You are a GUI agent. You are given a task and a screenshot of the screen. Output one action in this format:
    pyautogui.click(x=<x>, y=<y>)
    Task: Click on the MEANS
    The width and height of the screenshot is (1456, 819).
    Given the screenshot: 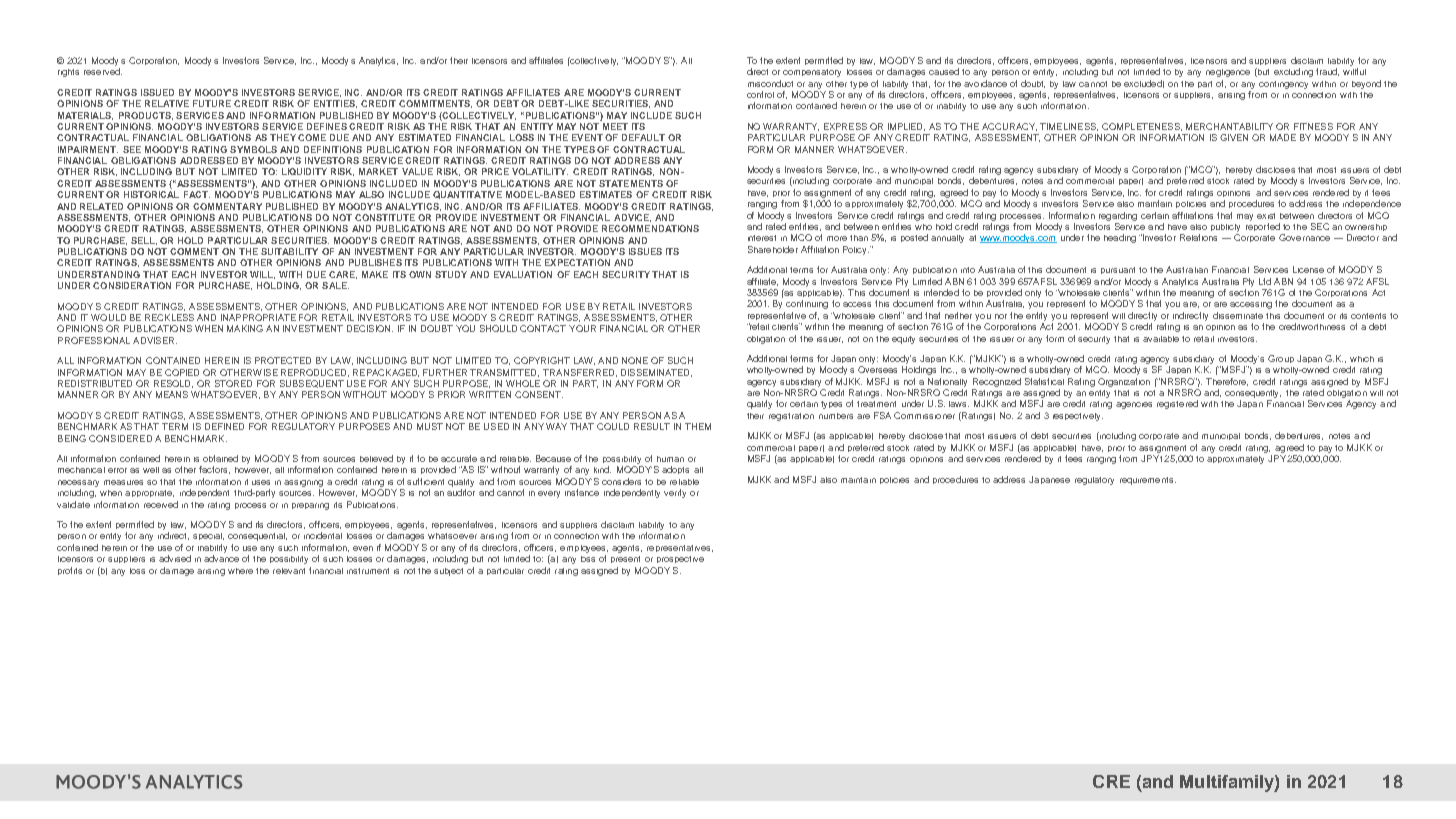 What is the action you would take?
    pyautogui.click(x=172, y=394)
